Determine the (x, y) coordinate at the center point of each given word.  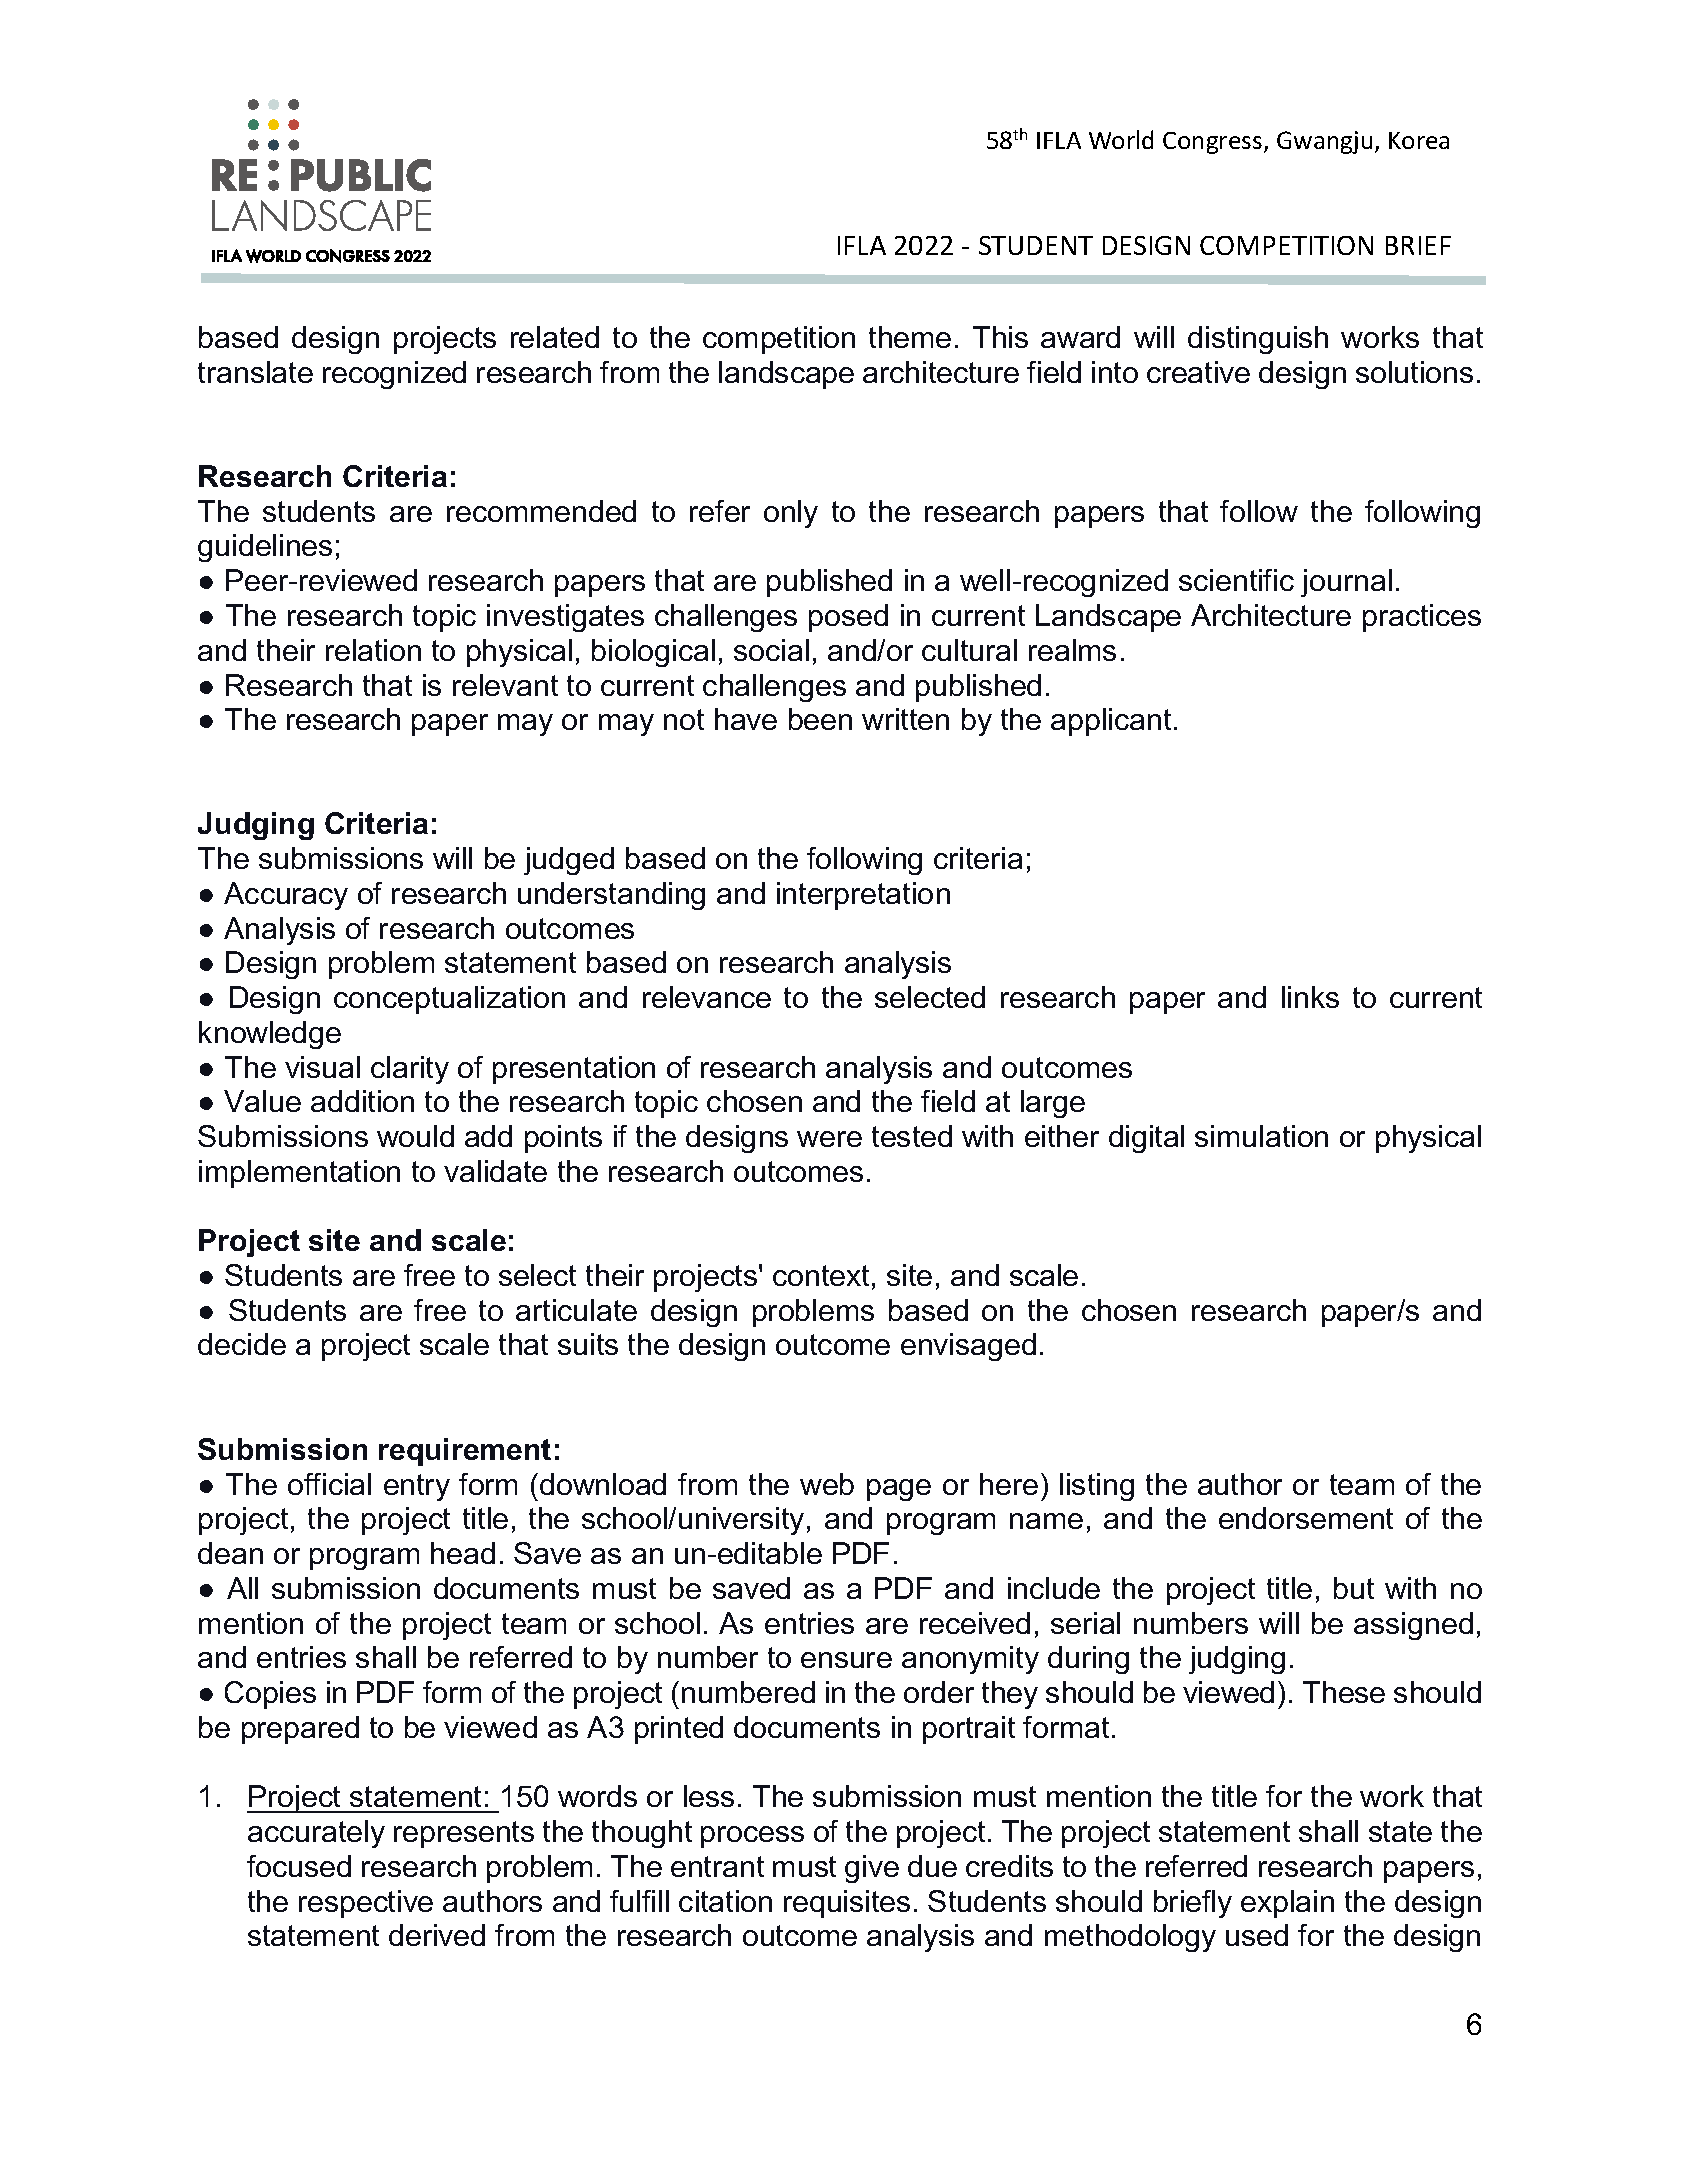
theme (910, 337)
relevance (707, 997)
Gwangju (1324, 142)
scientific (1236, 580)
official (329, 1484)
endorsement (1306, 1518)
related (555, 337)
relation (373, 650)
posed (848, 618)
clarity (410, 1070)
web (827, 1484)
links (1310, 997)
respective (366, 1904)
